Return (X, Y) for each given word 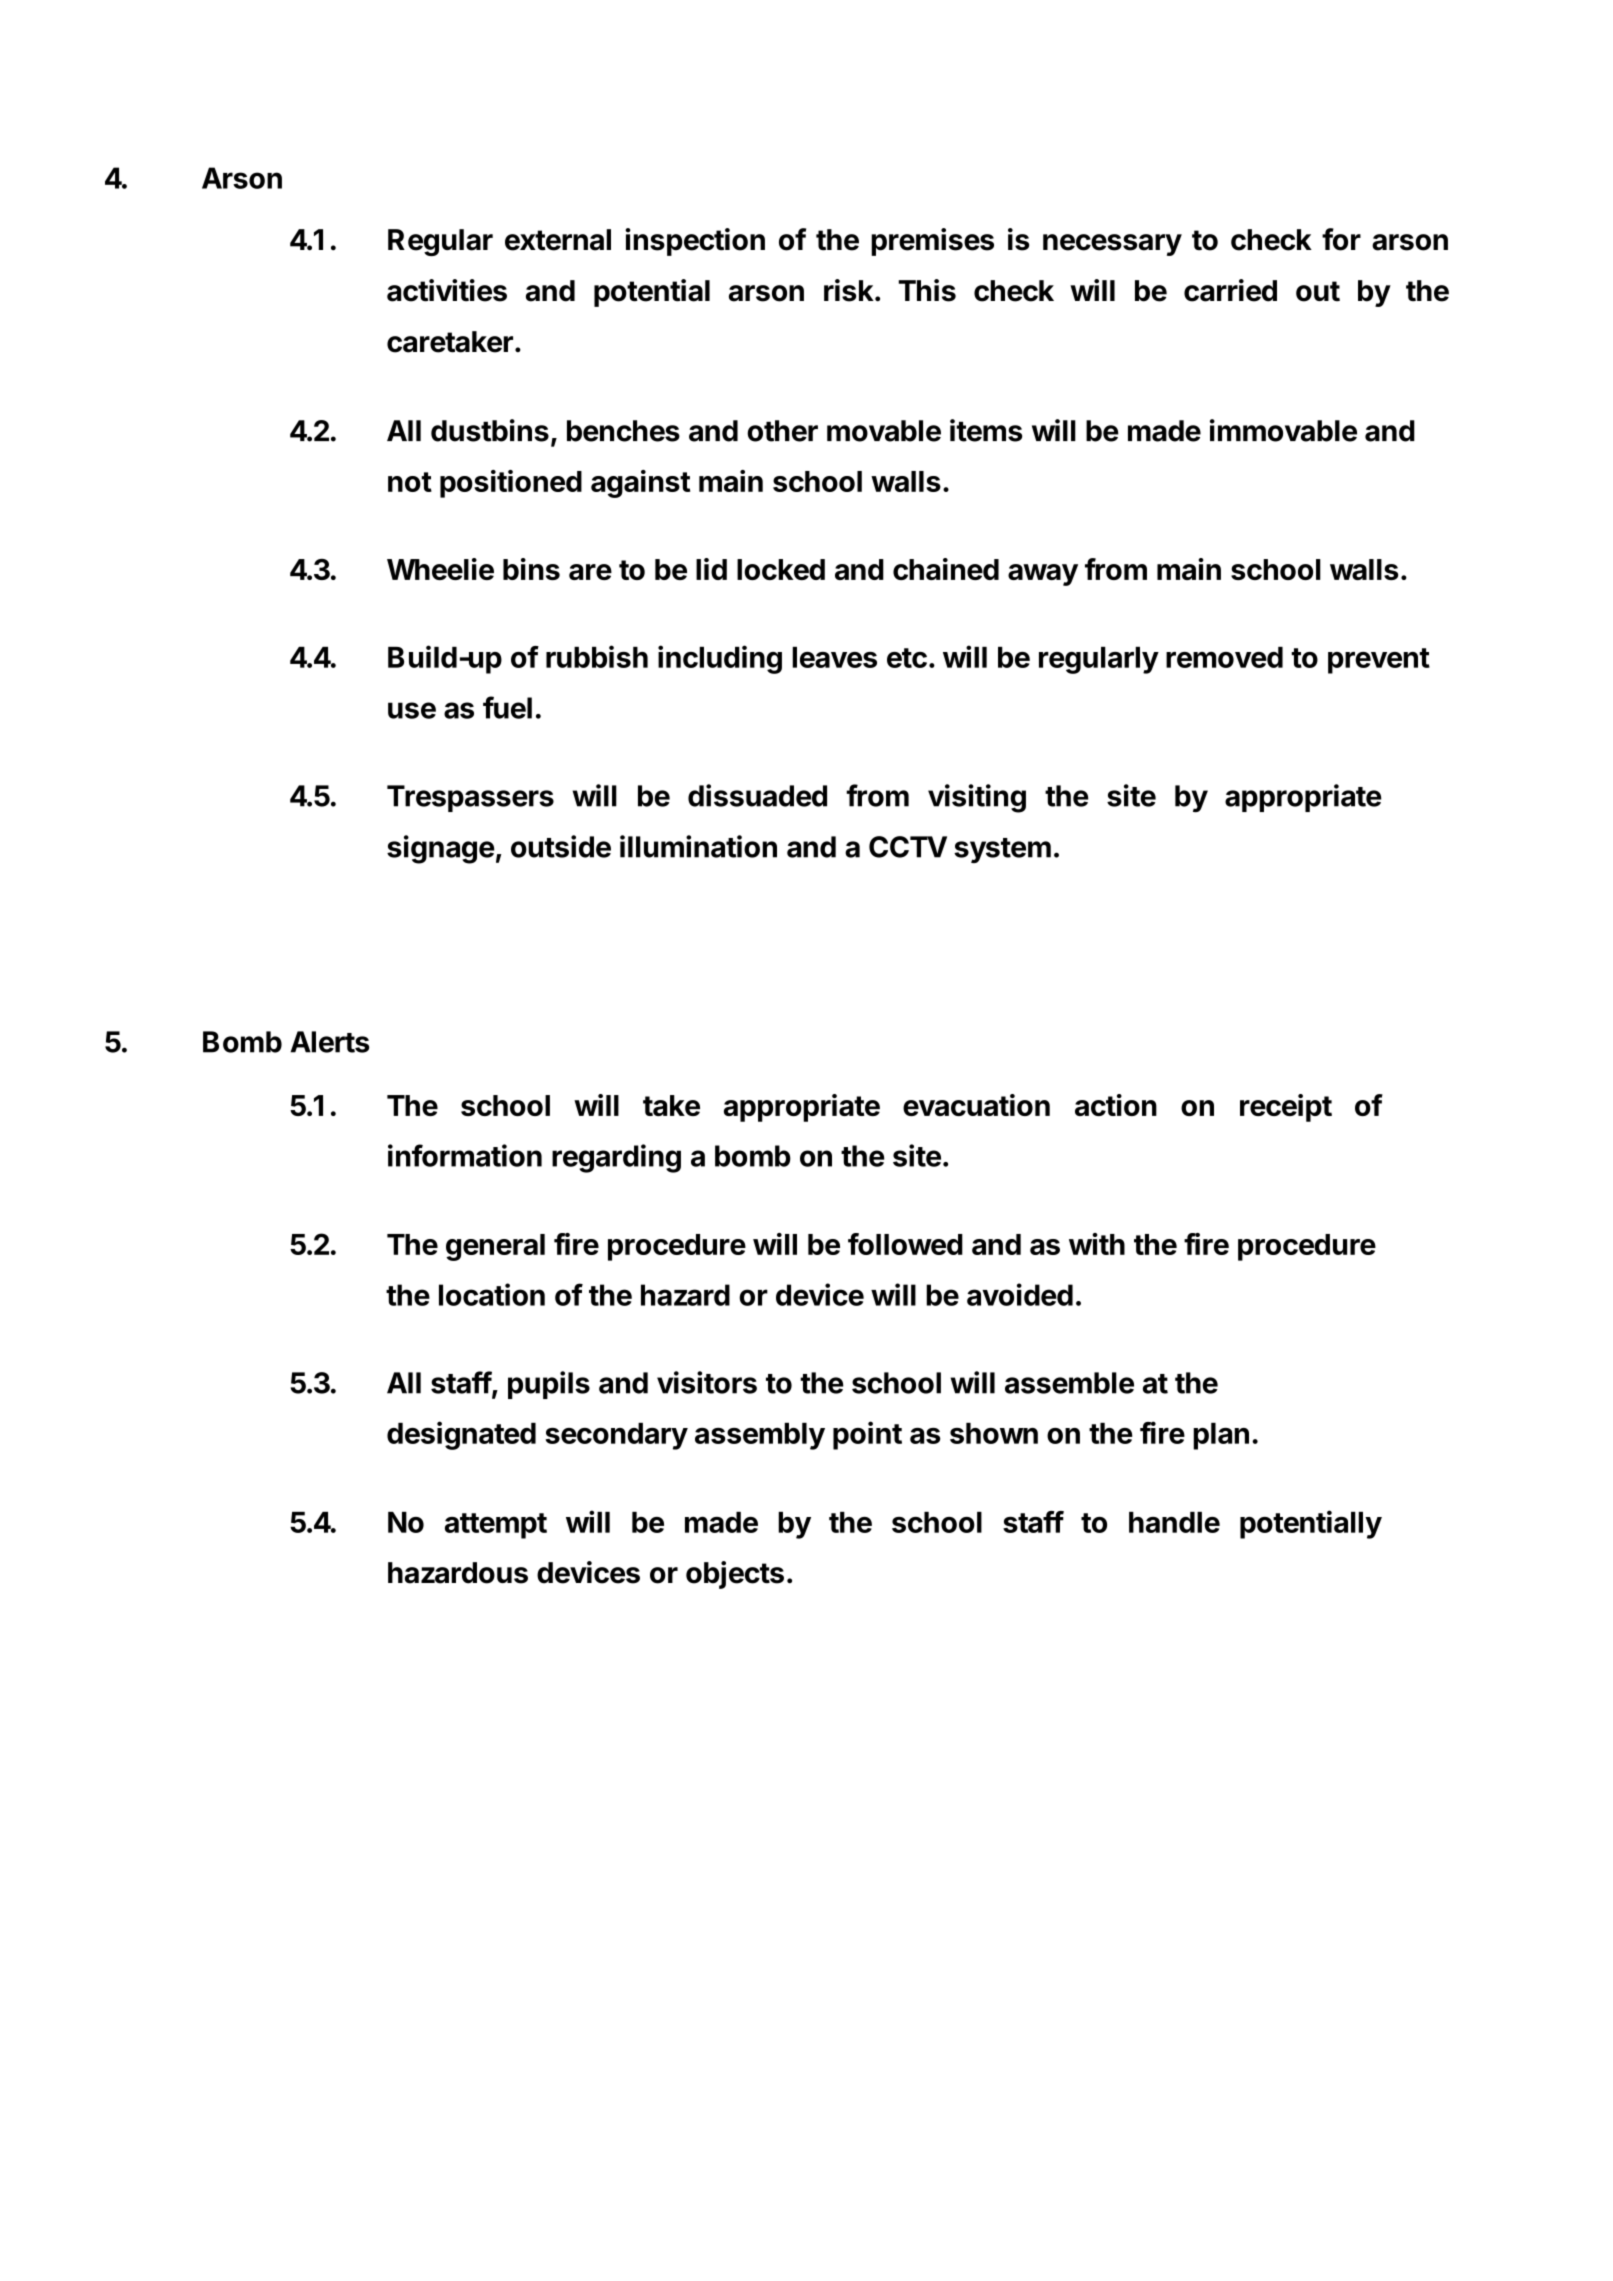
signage (441, 849)
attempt (496, 1526)
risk (850, 290)
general (495, 1247)
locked (781, 569)
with (1097, 1244)
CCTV (908, 847)
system (1002, 850)
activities (447, 290)
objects (735, 1575)
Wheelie (440, 569)
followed (905, 1244)
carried (1230, 290)
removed (1224, 657)
